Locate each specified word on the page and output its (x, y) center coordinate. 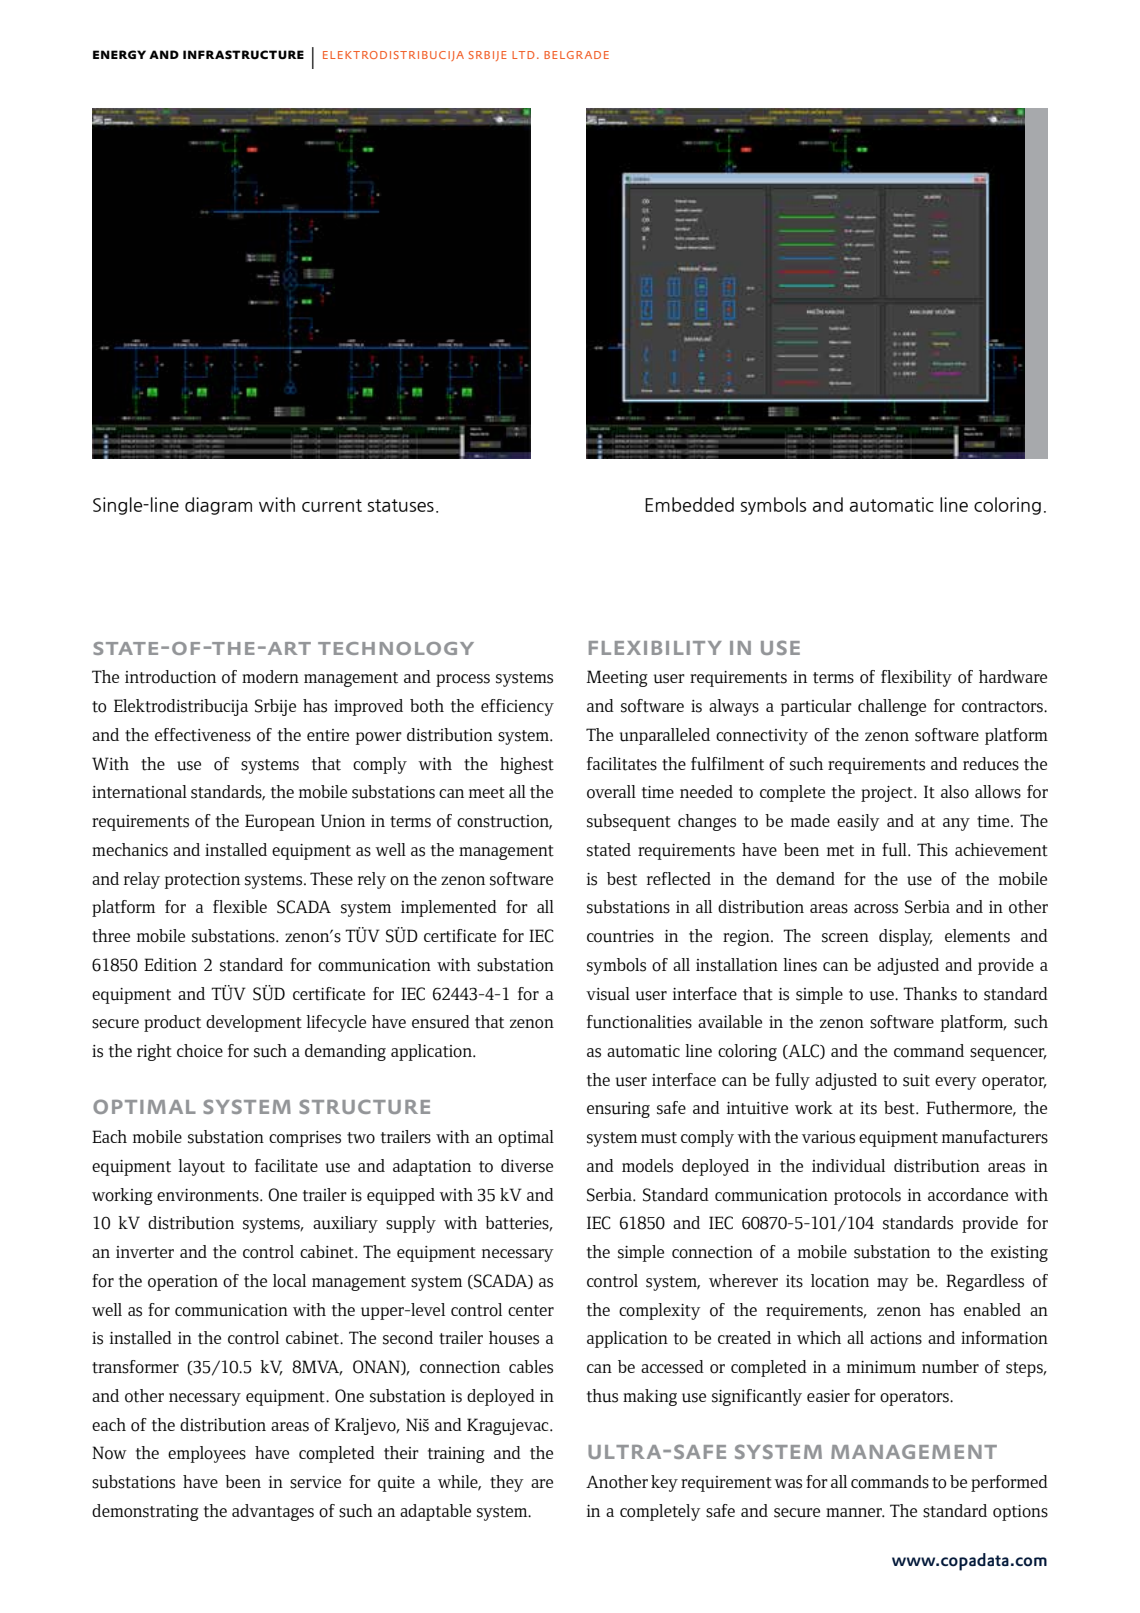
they (507, 1483)
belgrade (576, 55)
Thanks (930, 994)
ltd (523, 55)
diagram (218, 506)
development (254, 1023)
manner (855, 1512)
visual (608, 994)
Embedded (689, 504)
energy (119, 54)
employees (207, 1454)
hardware (1013, 676)
